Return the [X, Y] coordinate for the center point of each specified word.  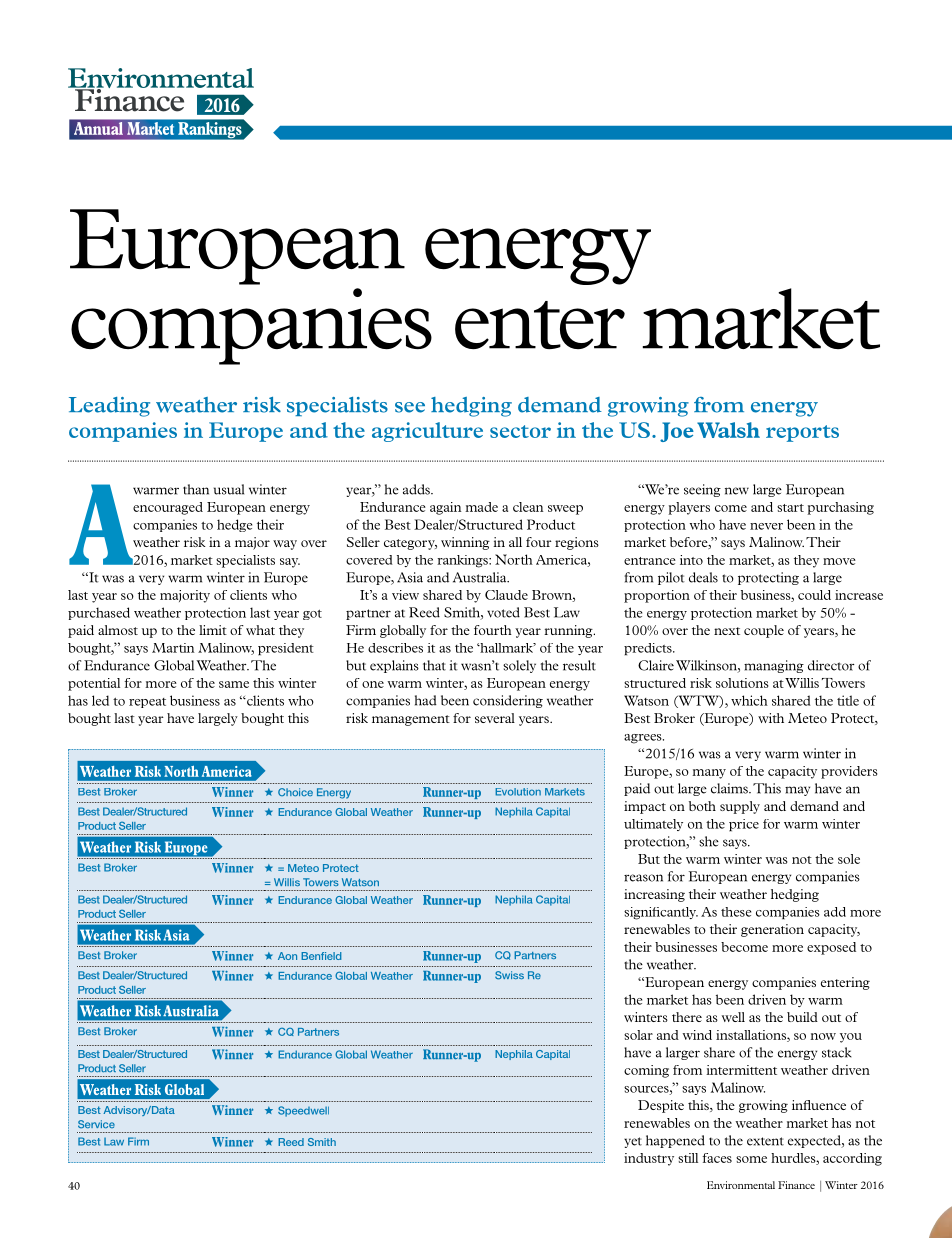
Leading [109, 407]
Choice [295, 792]
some [751, 1159]
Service [96, 1124]
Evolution [518, 792]
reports [802, 433]
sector [520, 431]
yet [633, 1142]
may [797, 791]
